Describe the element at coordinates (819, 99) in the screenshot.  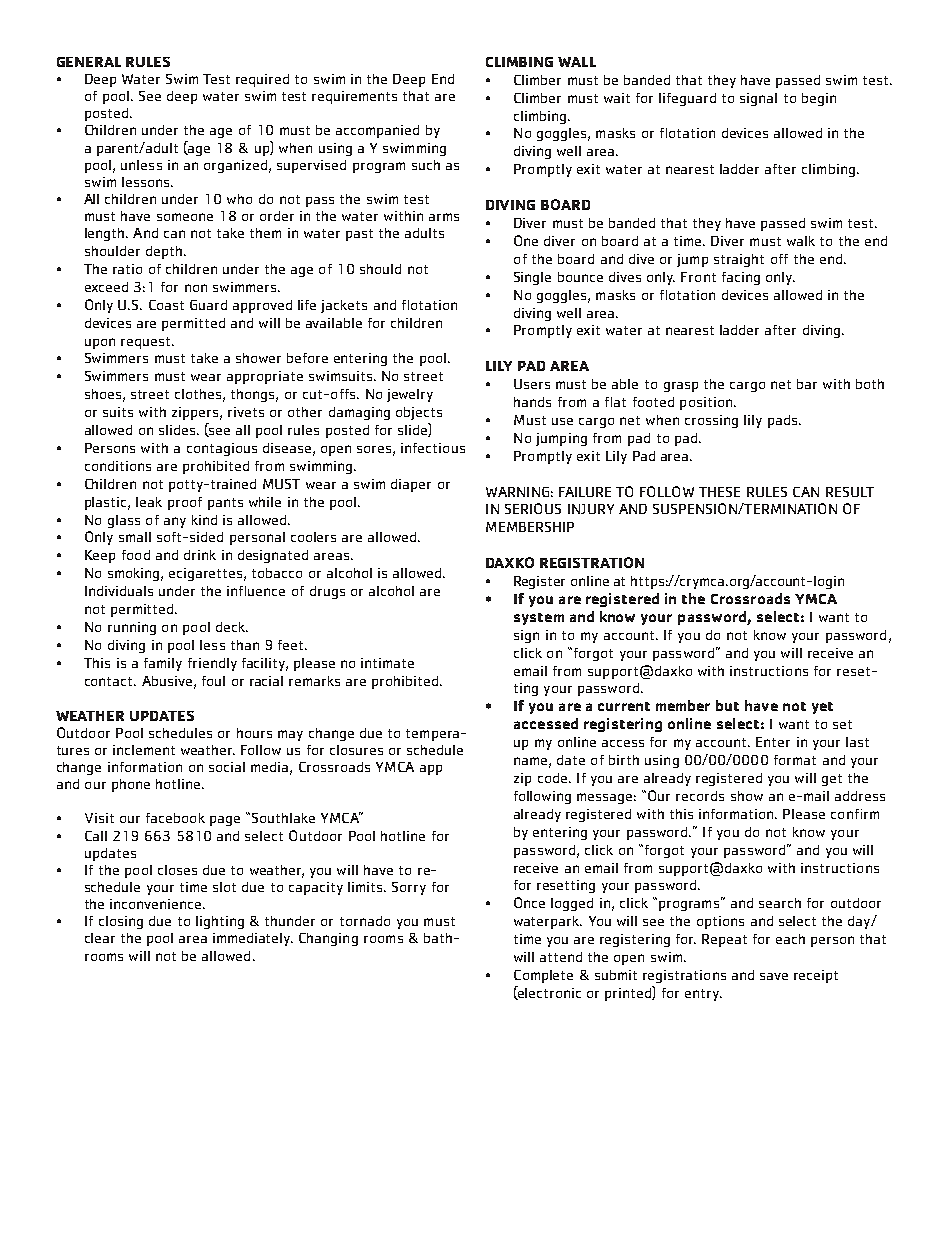
I see `begin` at that location.
